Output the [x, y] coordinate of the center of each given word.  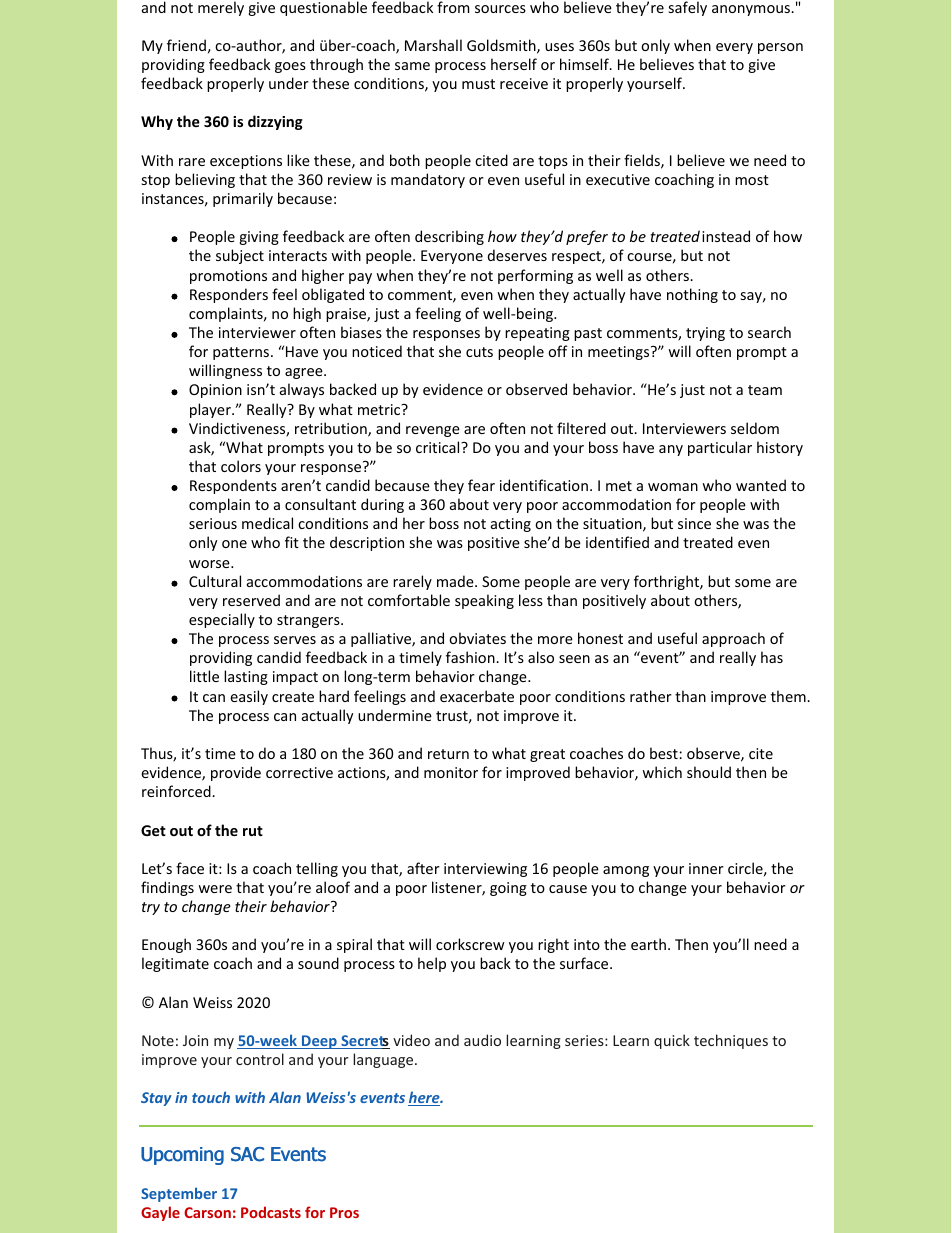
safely [688, 8]
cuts [479, 352]
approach [733, 639]
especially [222, 620]
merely [221, 8]
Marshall [433, 45]
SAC [247, 1154]
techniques [731, 1041]
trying [705, 334]
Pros [344, 1212]
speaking [484, 601]
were [215, 889]
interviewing [485, 870]
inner [706, 868]
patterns [242, 353]
